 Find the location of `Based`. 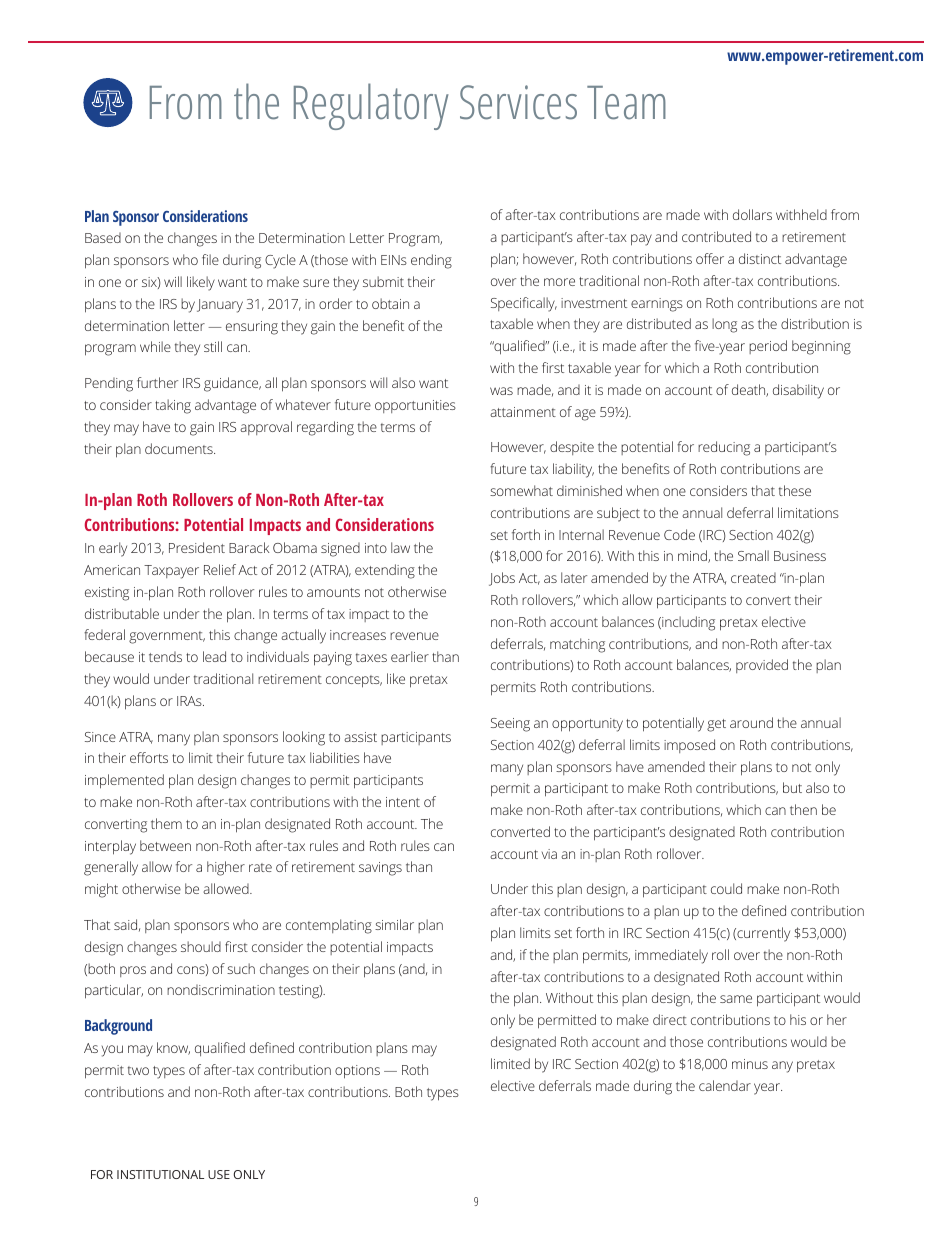

Based is located at coordinates (103, 237).
